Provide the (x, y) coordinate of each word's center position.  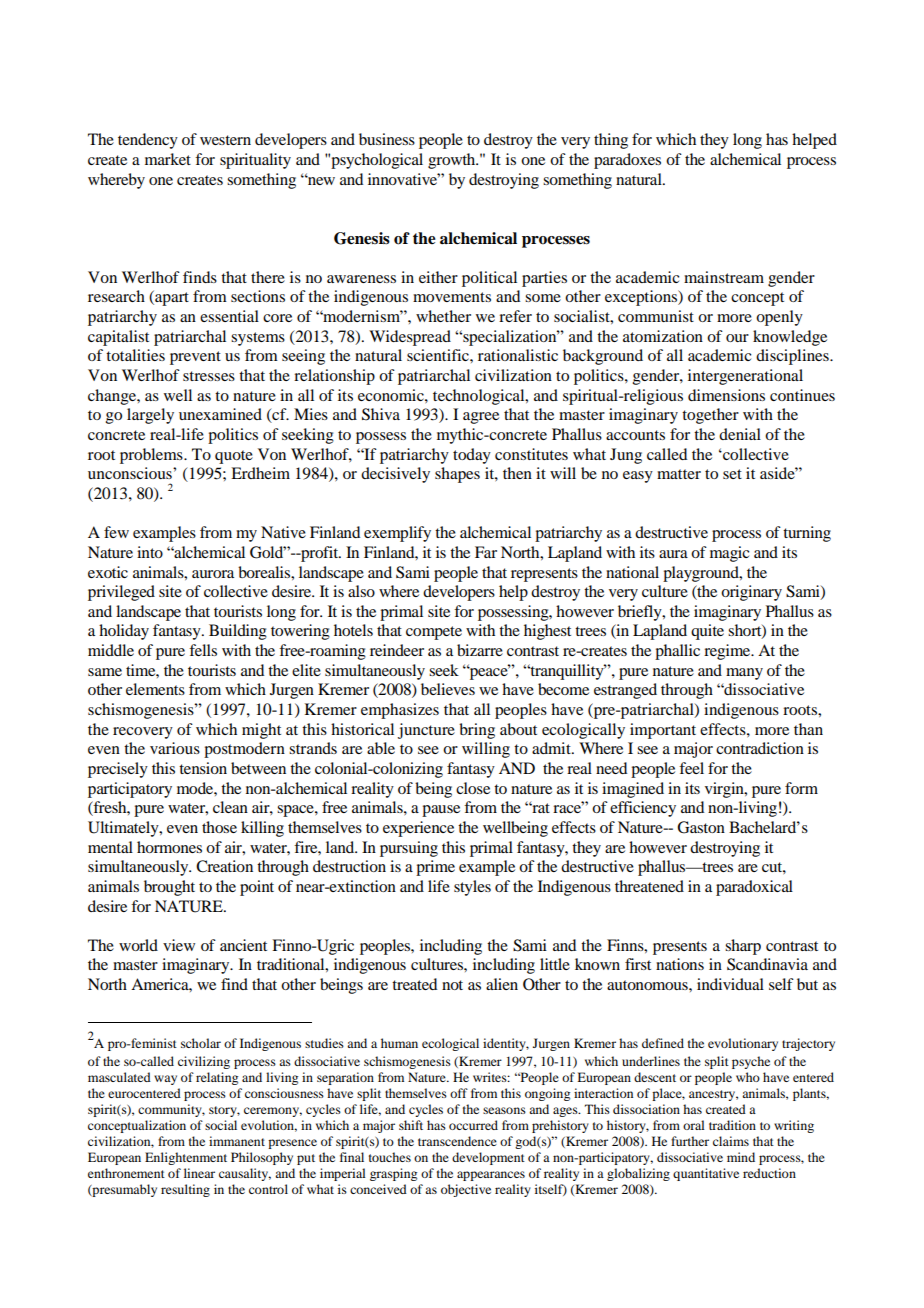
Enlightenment (186, 1158)
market (168, 159)
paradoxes (627, 161)
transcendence (457, 1141)
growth (453, 161)
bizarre (480, 650)
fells (203, 650)
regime (728, 652)
